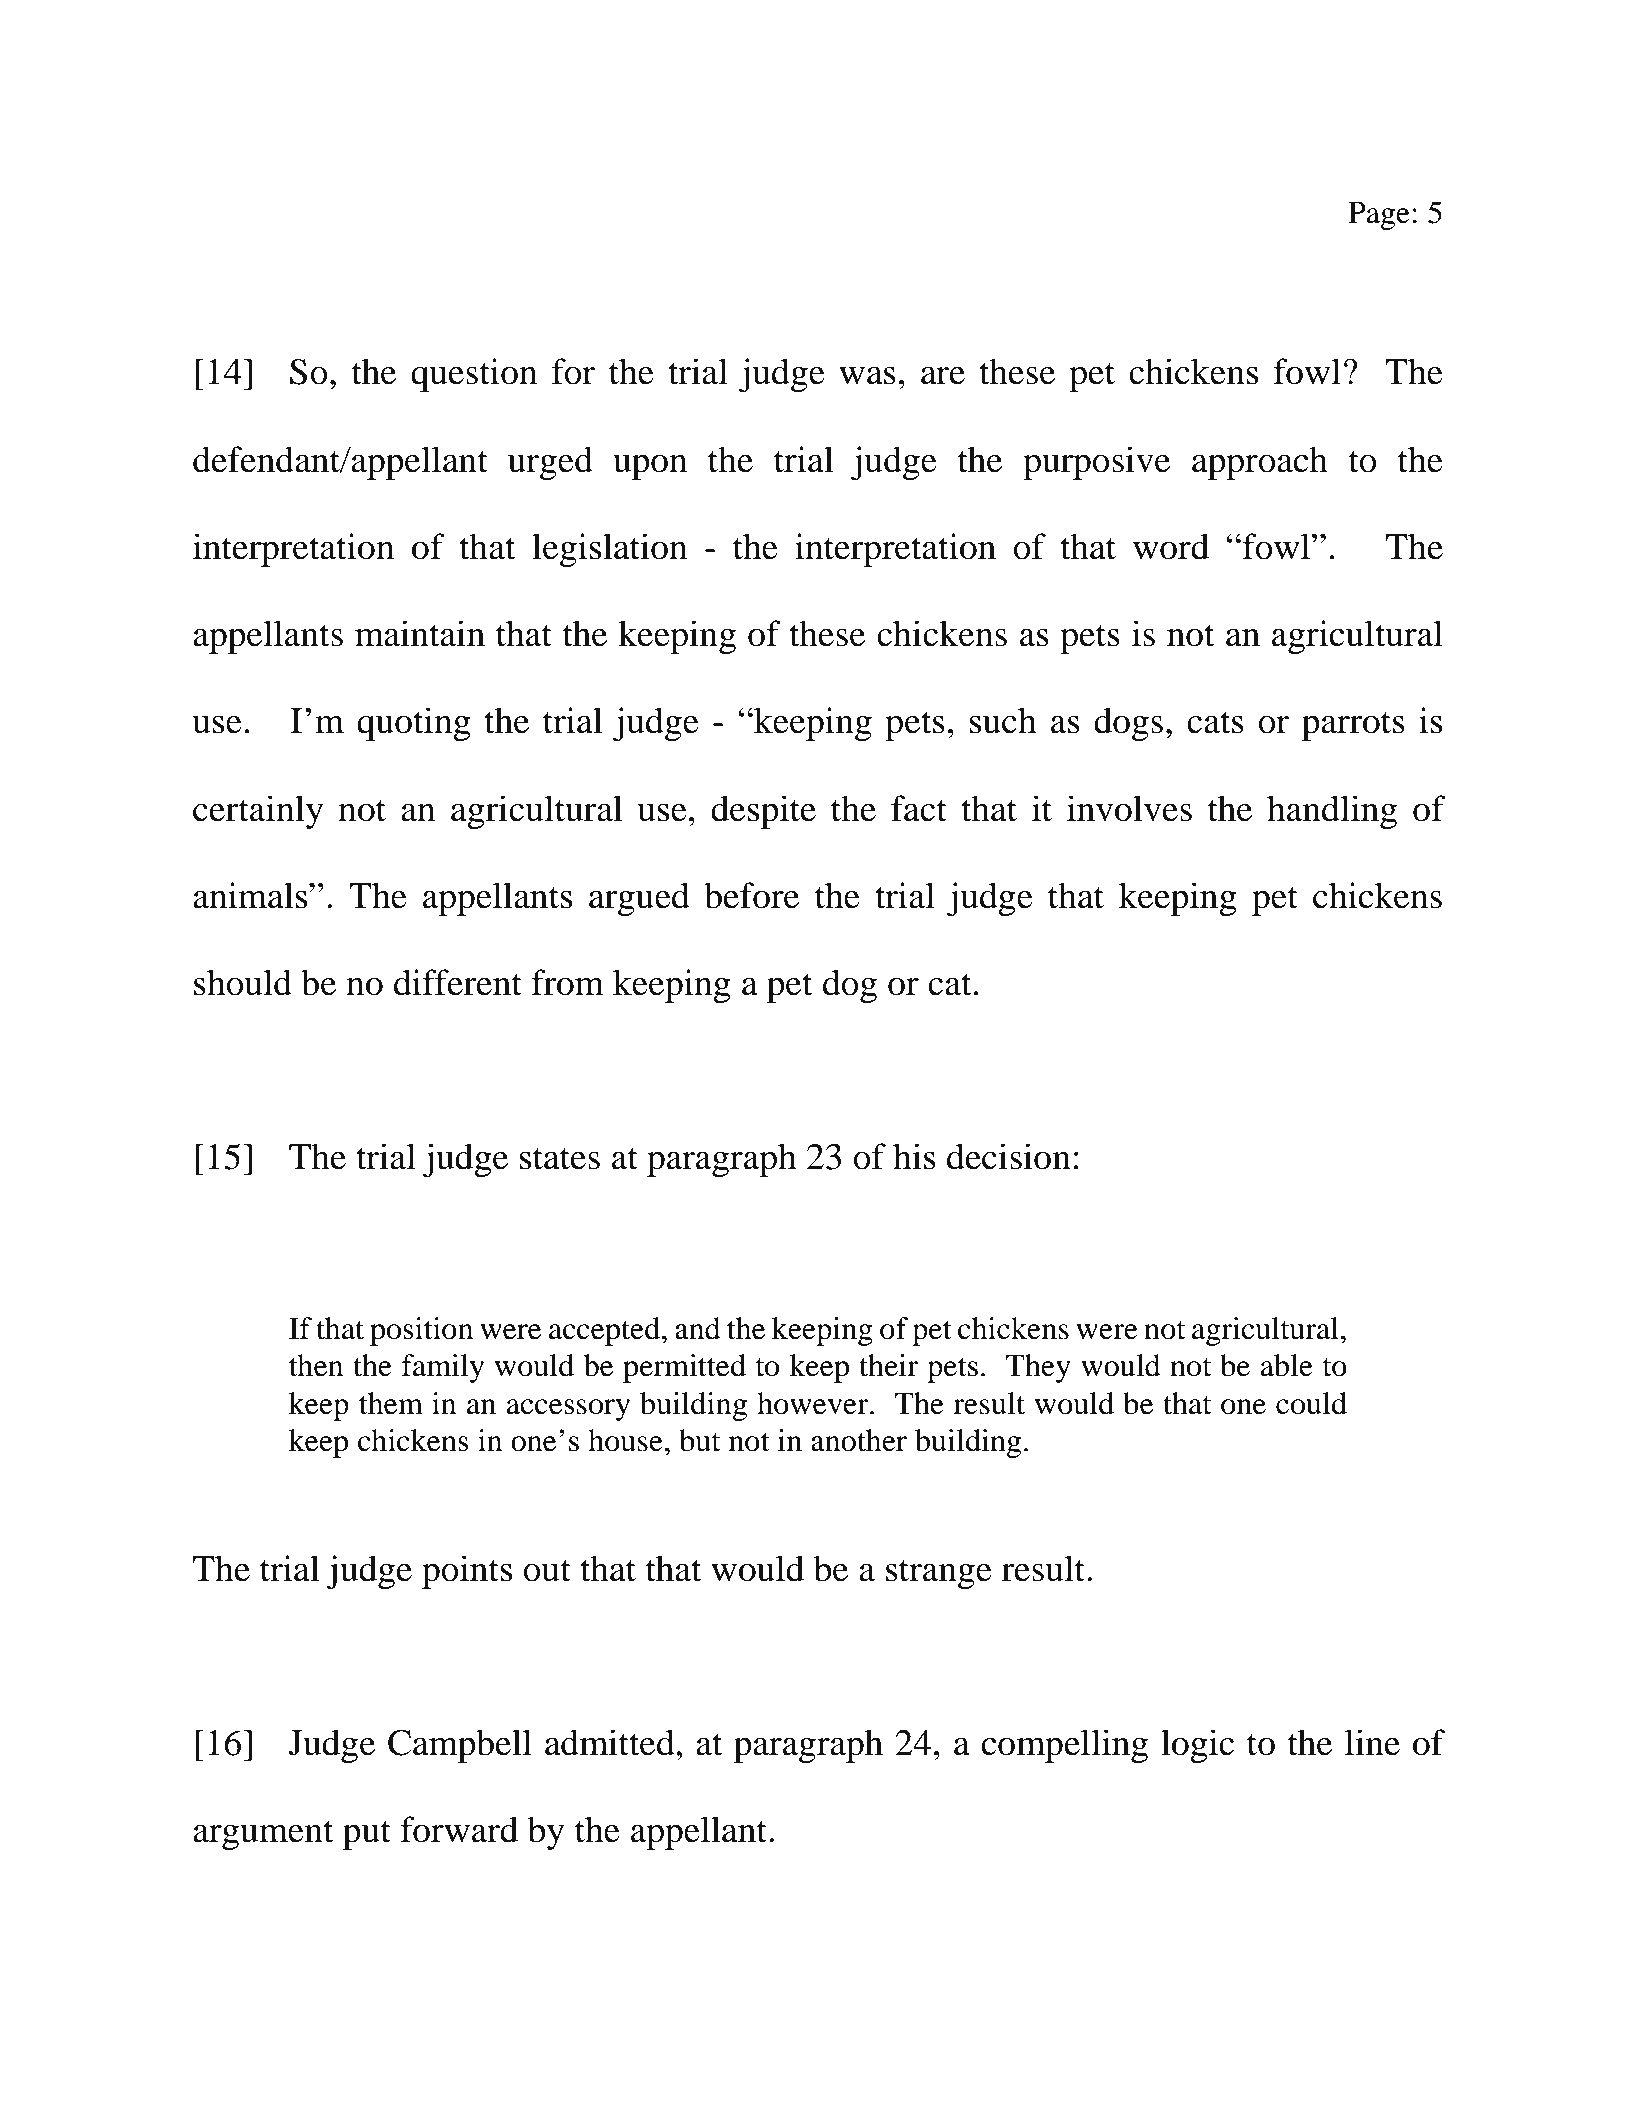 The height and width of the screenshot is (2117, 1636). Describe the element at coordinates (1286, 1365) in the screenshot. I see `able` at that location.
